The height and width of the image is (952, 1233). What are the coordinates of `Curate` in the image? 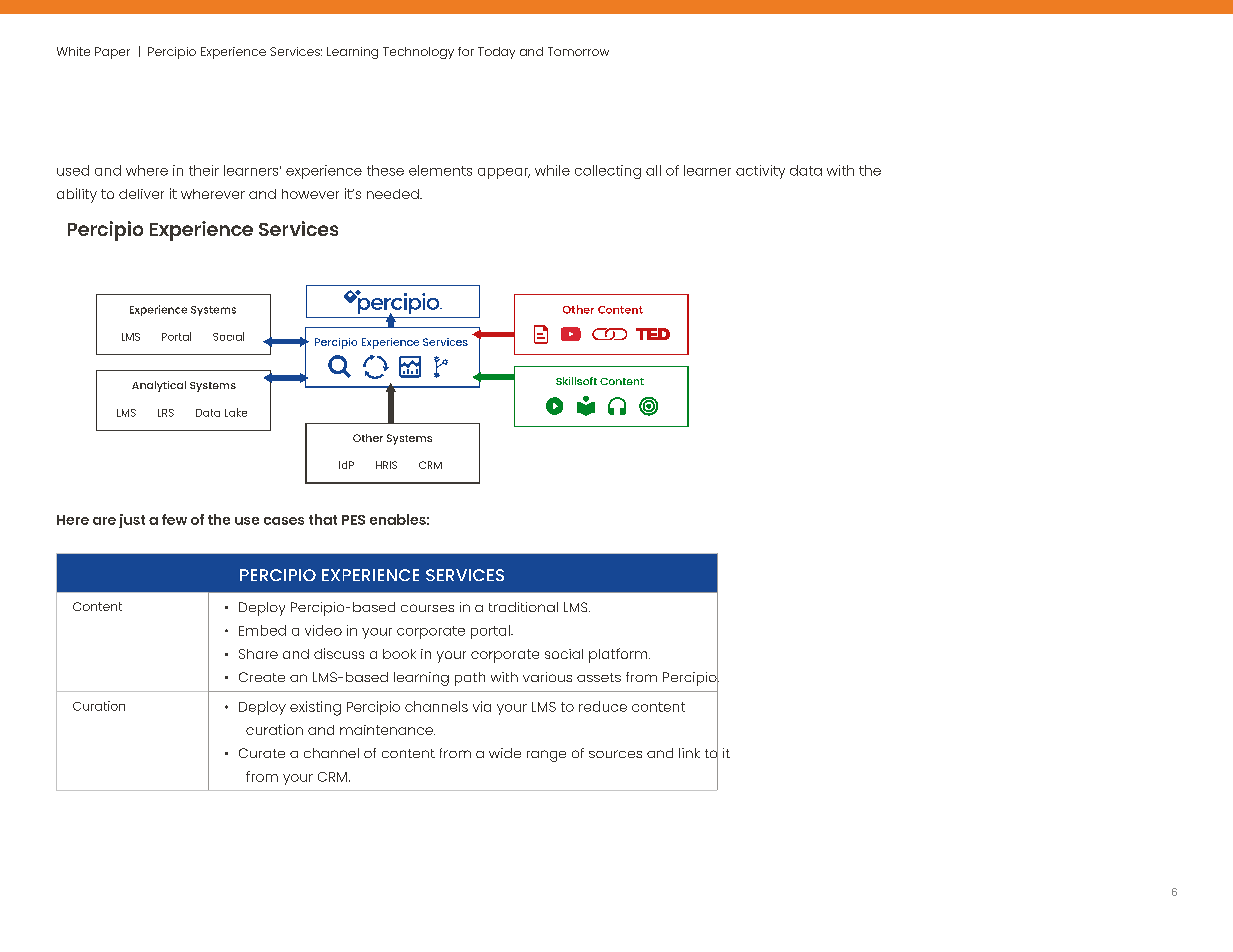 It's located at (262, 753).
